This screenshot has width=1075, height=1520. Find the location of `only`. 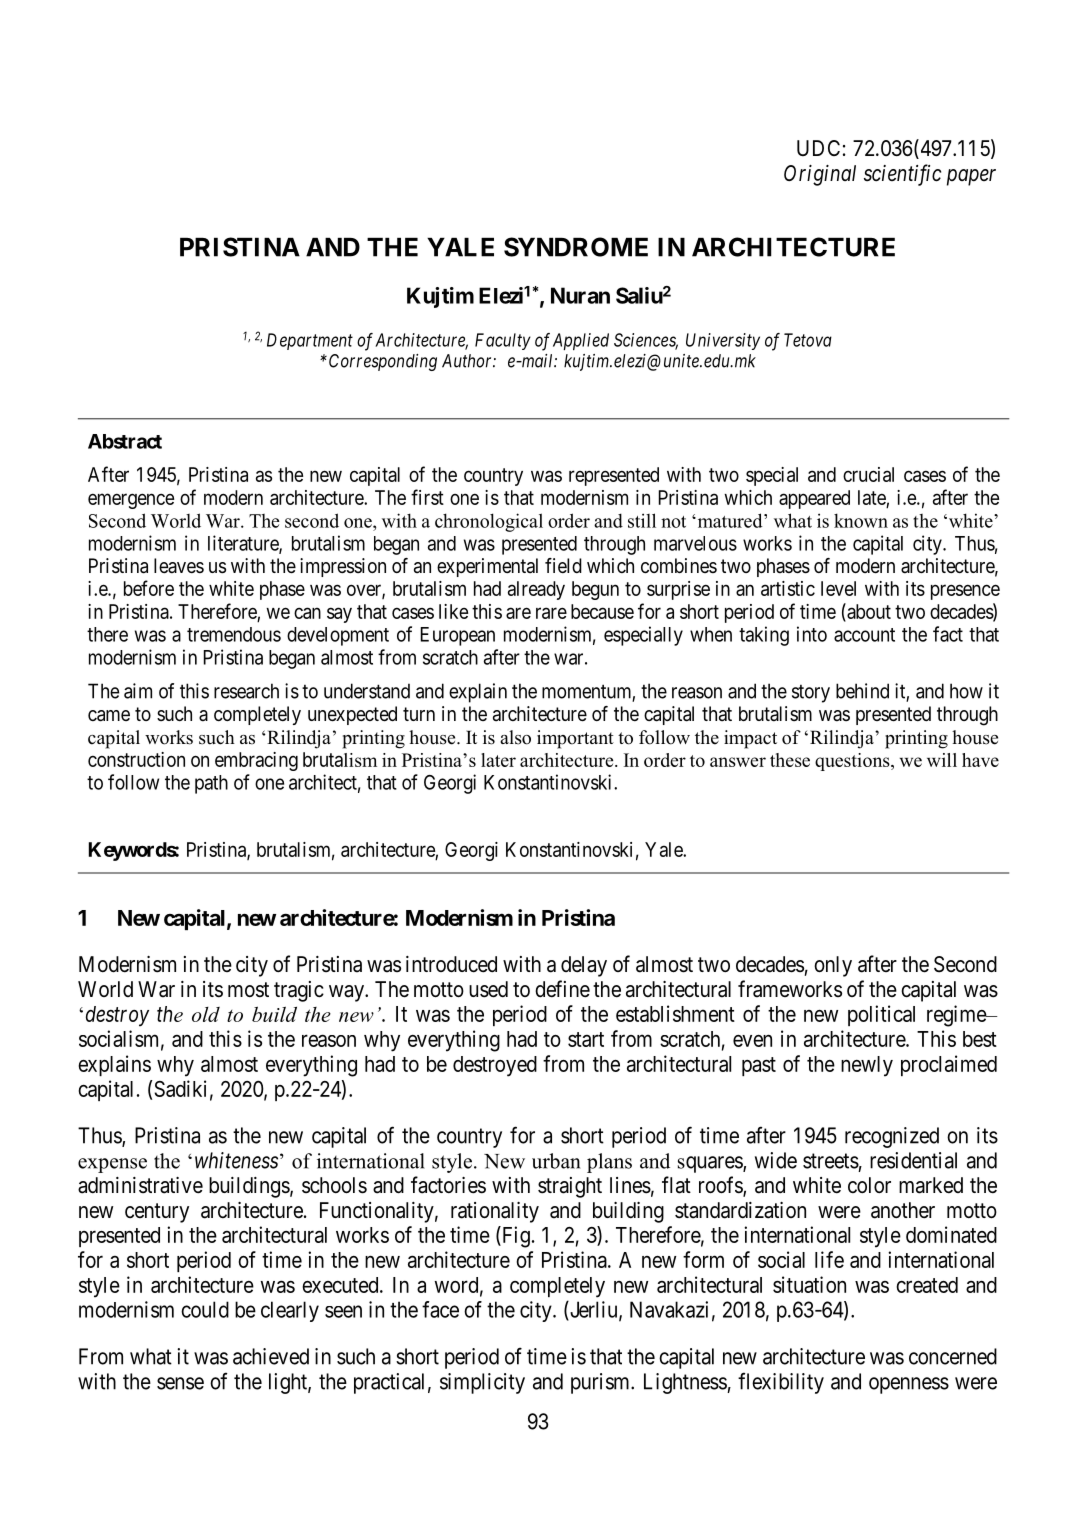

only is located at coordinates (833, 966).
